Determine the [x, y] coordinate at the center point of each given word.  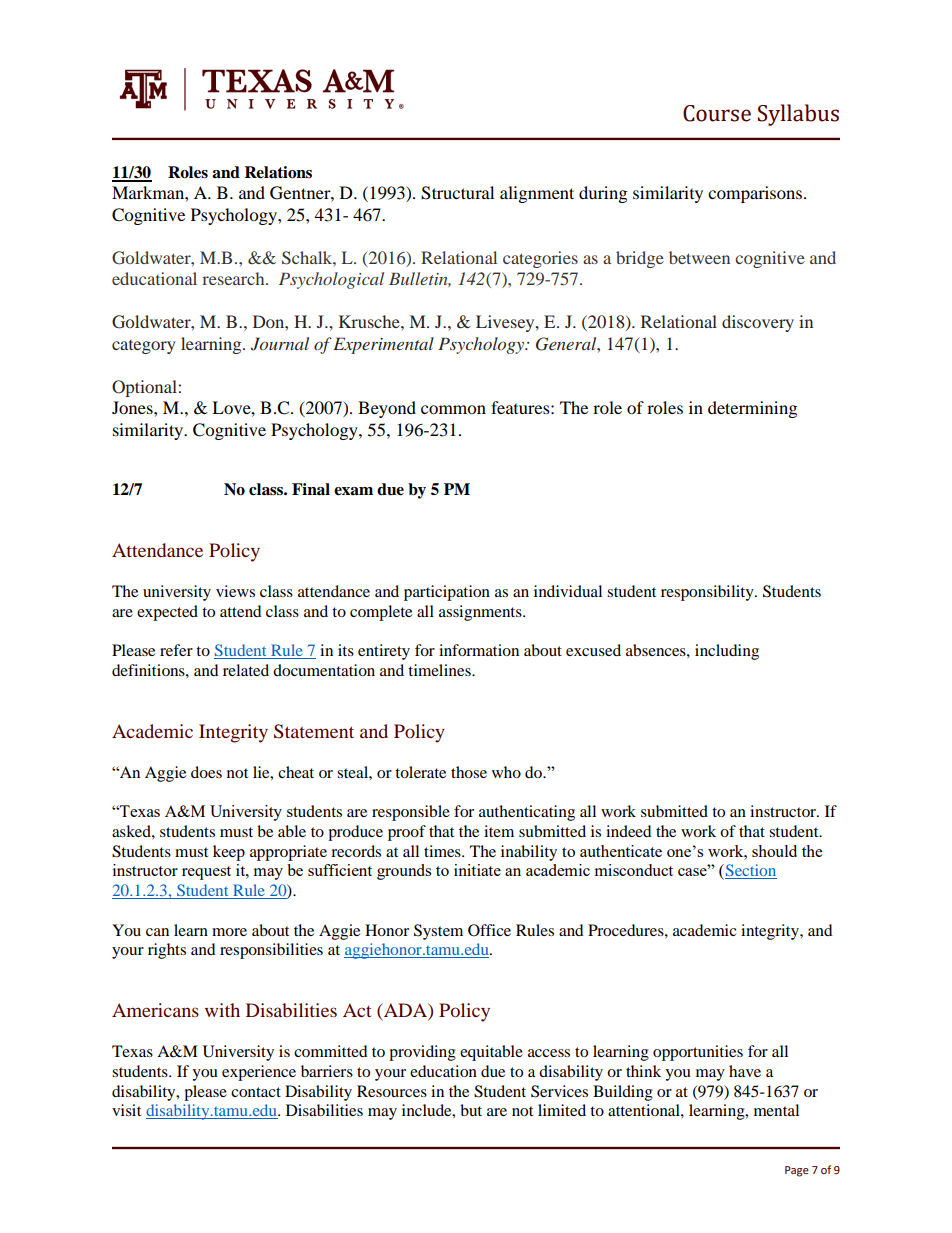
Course [717, 113]
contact [256, 1092]
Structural [457, 193]
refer [176, 650]
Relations [278, 172]
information [479, 650]
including [727, 652]
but [471, 1110]
